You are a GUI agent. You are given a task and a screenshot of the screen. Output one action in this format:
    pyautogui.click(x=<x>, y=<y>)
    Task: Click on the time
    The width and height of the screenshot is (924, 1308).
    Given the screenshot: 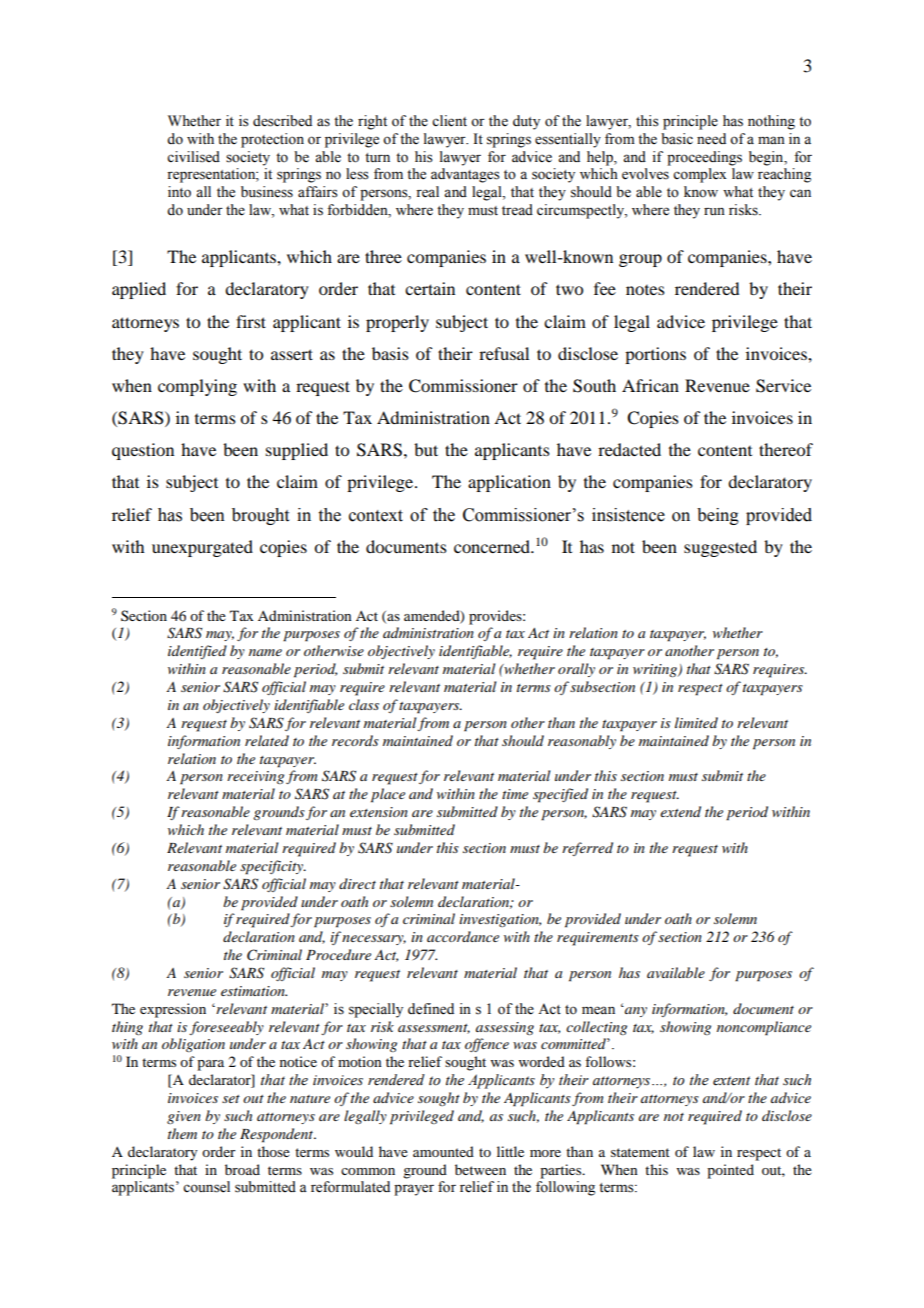 What is the action you would take?
    pyautogui.click(x=515, y=794)
